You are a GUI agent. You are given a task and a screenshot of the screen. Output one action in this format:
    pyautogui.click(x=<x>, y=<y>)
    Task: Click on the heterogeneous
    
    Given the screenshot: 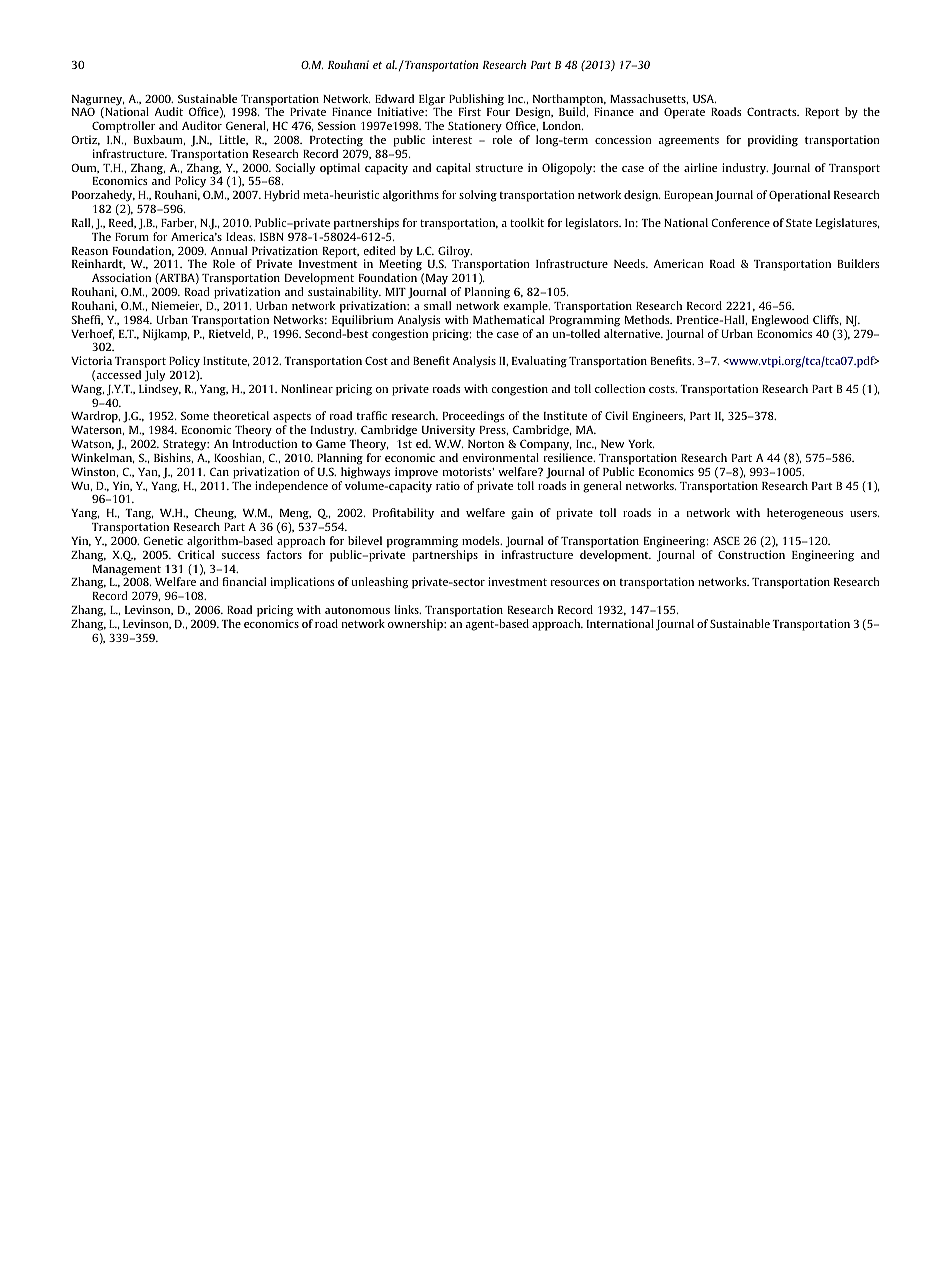 What is the action you would take?
    pyautogui.click(x=805, y=514)
